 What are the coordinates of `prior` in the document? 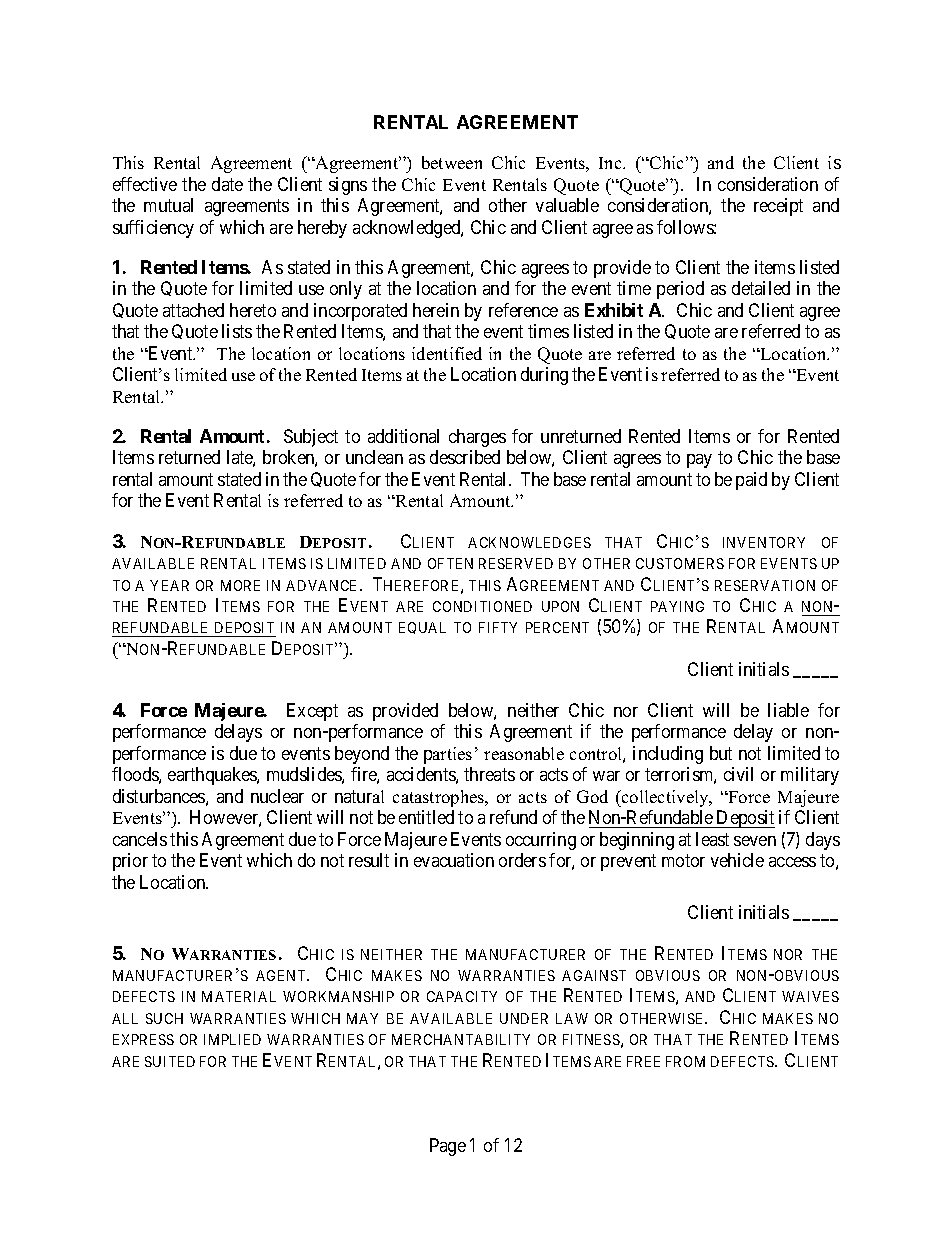 It's located at (130, 862).
